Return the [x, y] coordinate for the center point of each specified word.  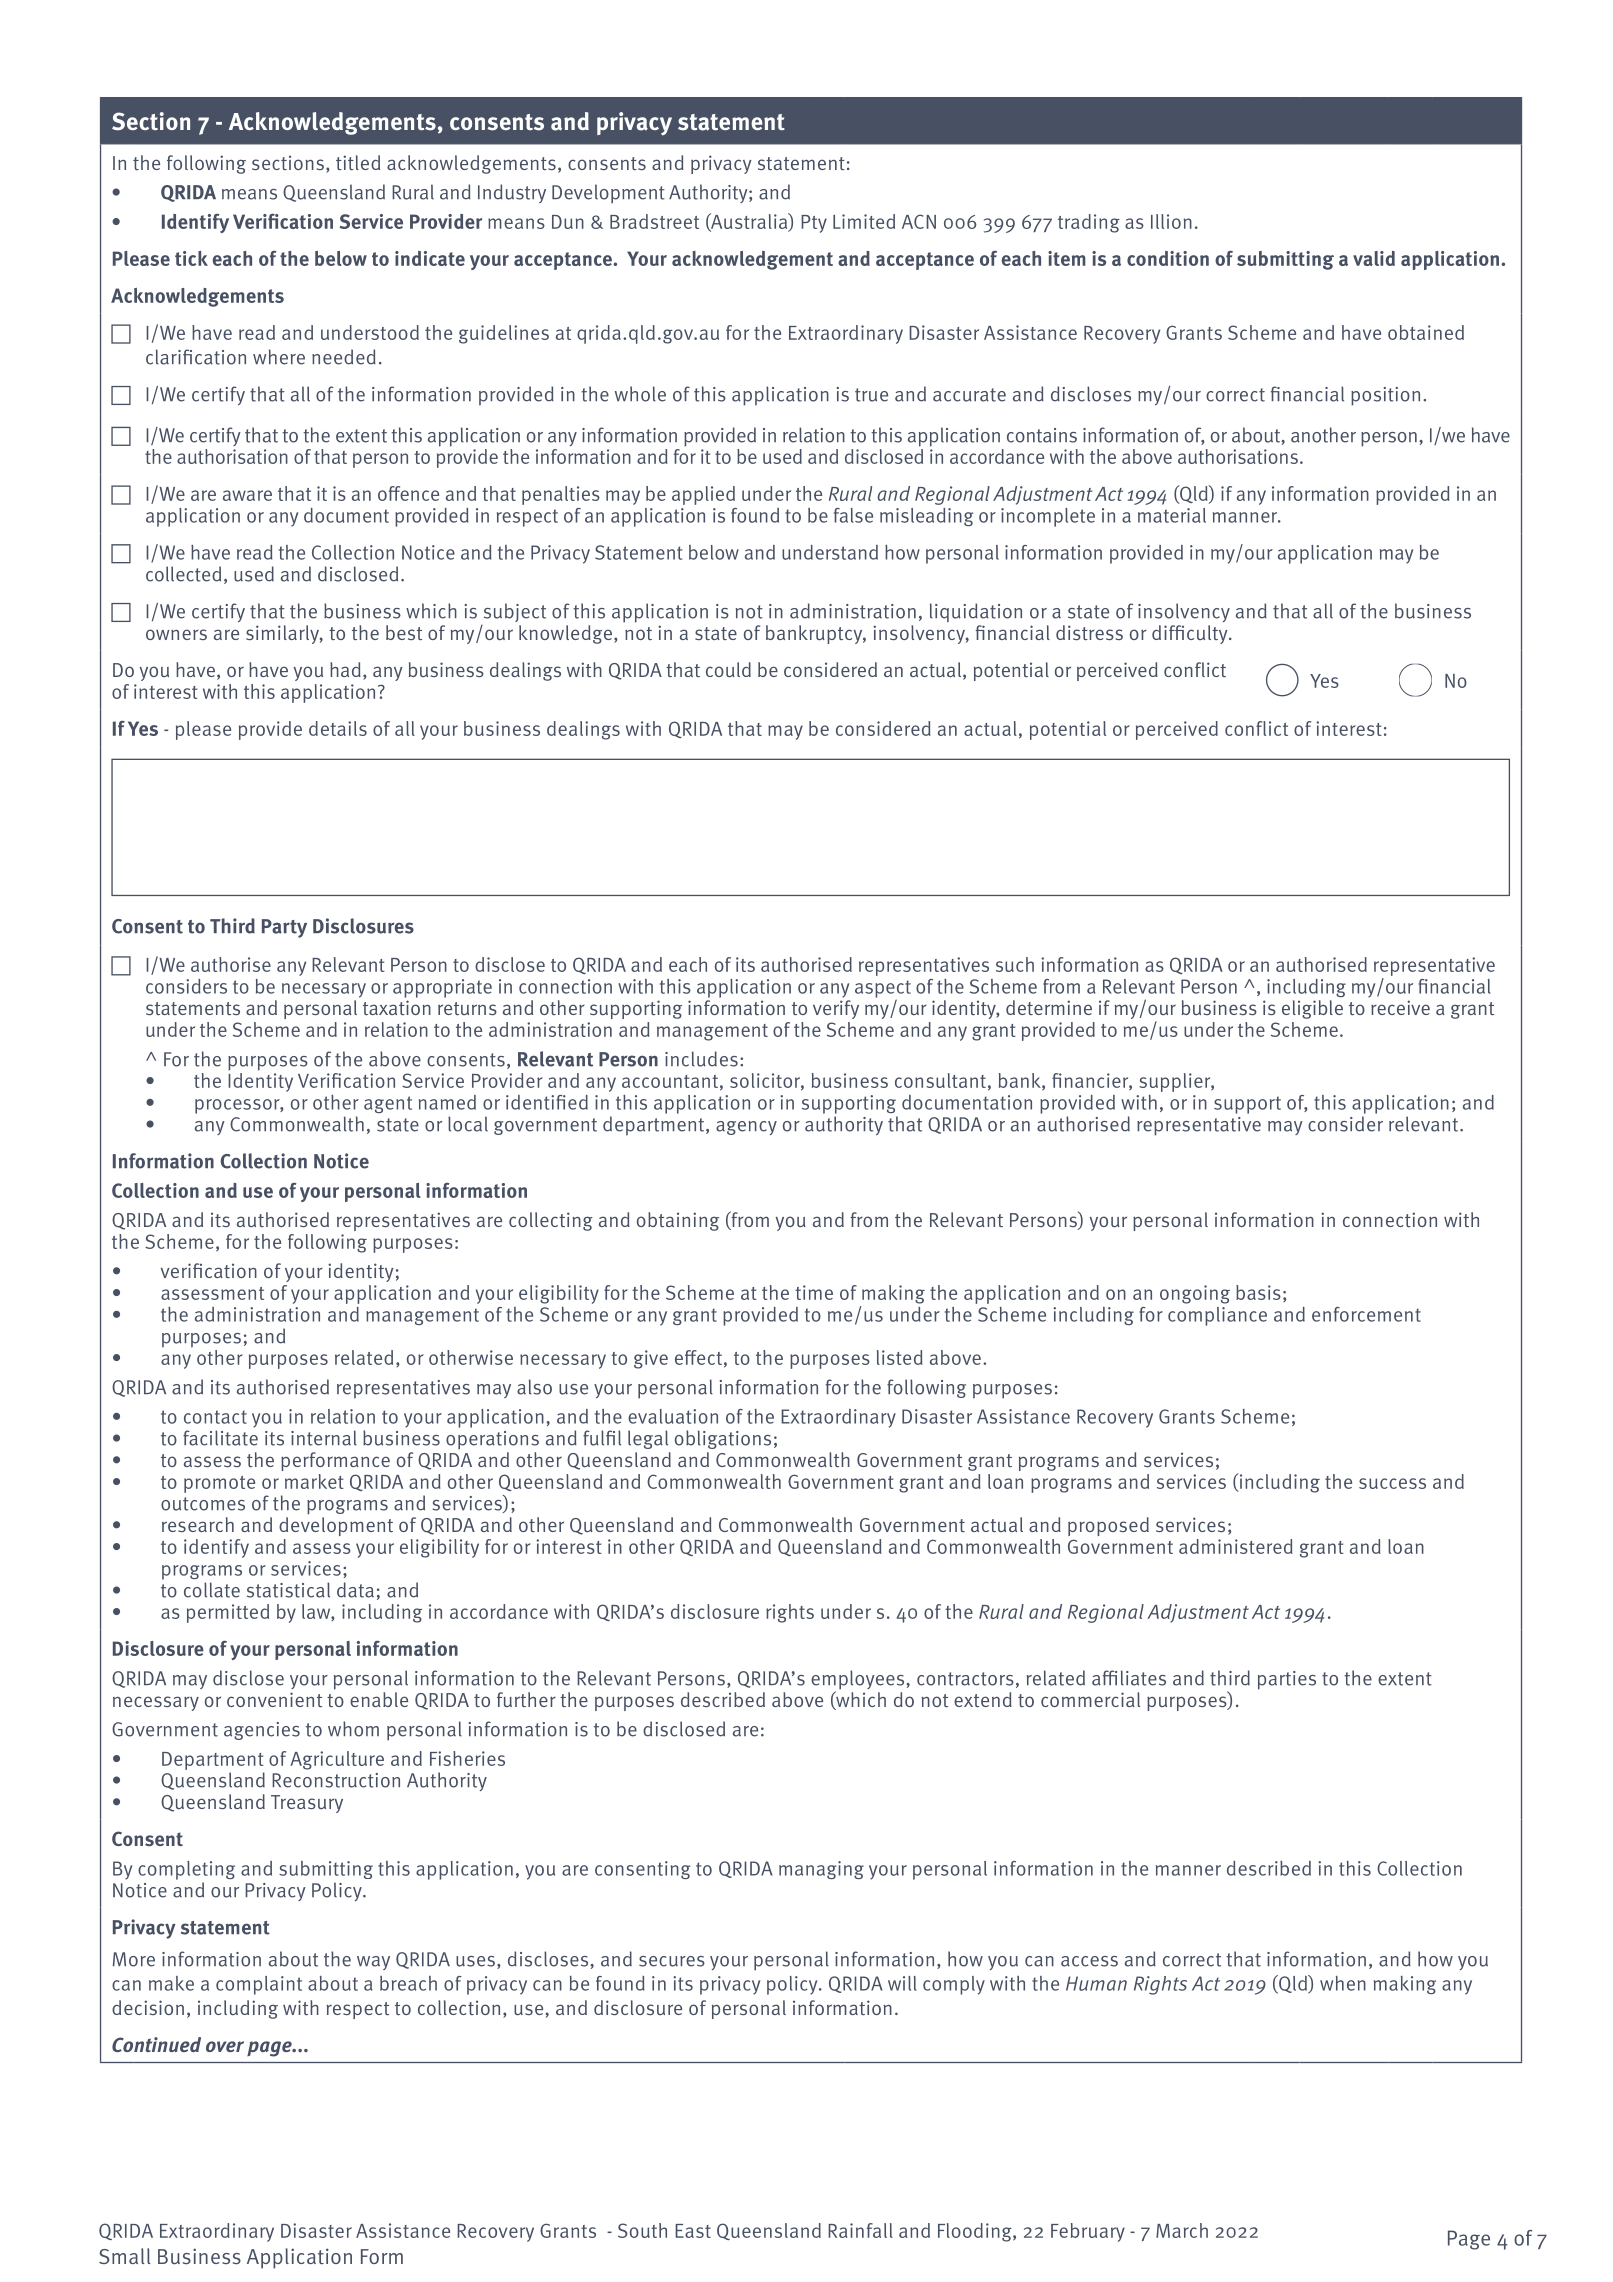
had [345, 669]
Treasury [307, 1804]
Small [125, 2256]
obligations [723, 1439]
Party [284, 928]
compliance [1217, 1316]
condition [1168, 258]
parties [1287, 1680]
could [728, 669]
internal [324, 1438]
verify [836, 1009]
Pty [814, 224]
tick [191, 258]
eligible [1312, 1009]
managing [821, 1870]
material [1172, 515]
